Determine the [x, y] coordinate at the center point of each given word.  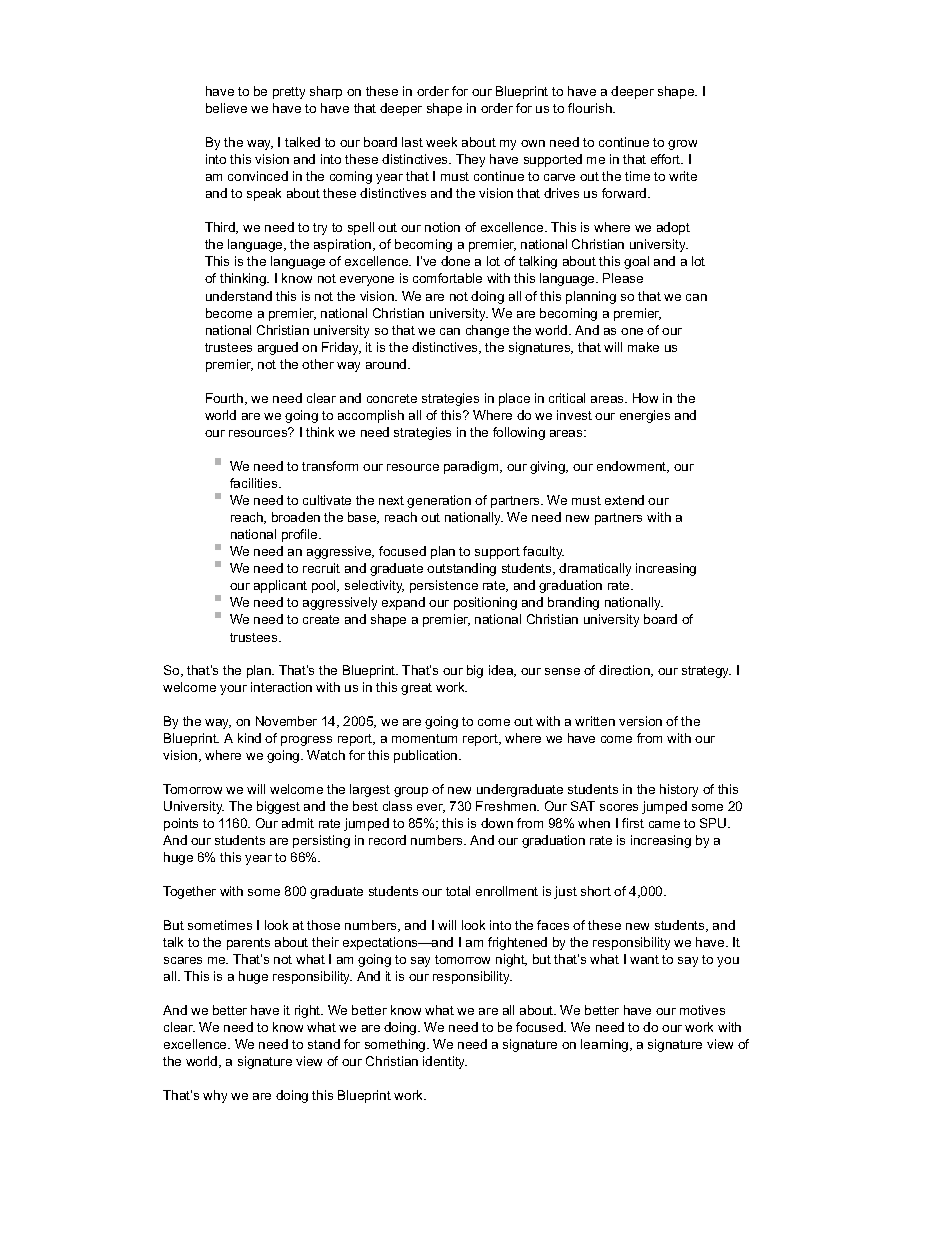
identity [445, 1062]
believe [226, 108]
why [215, 1096]
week [441, 142]
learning [606, 1045]
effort [667, 159]
